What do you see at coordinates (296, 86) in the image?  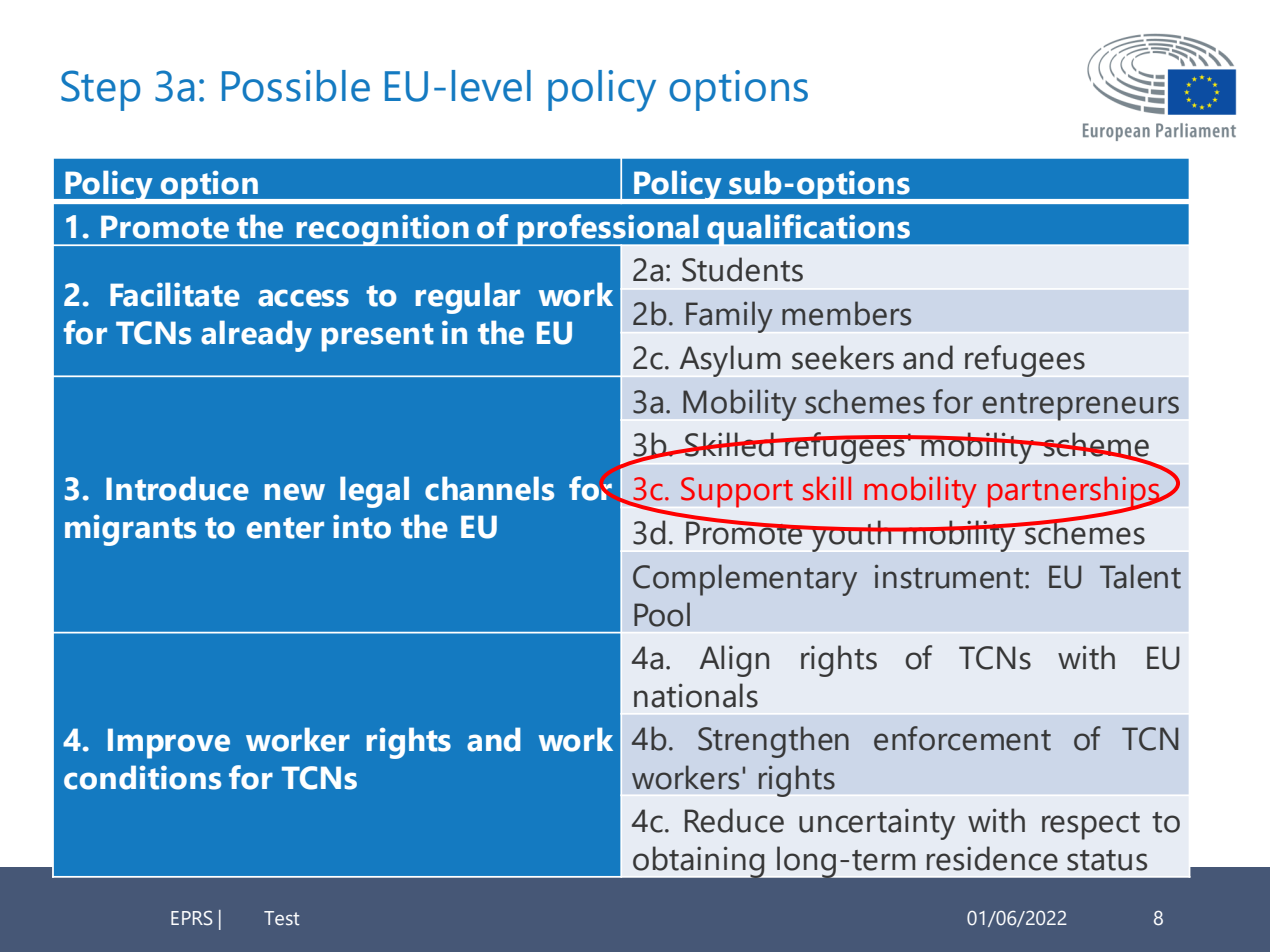 I see `Possible` at bounding box center [296, 86].
